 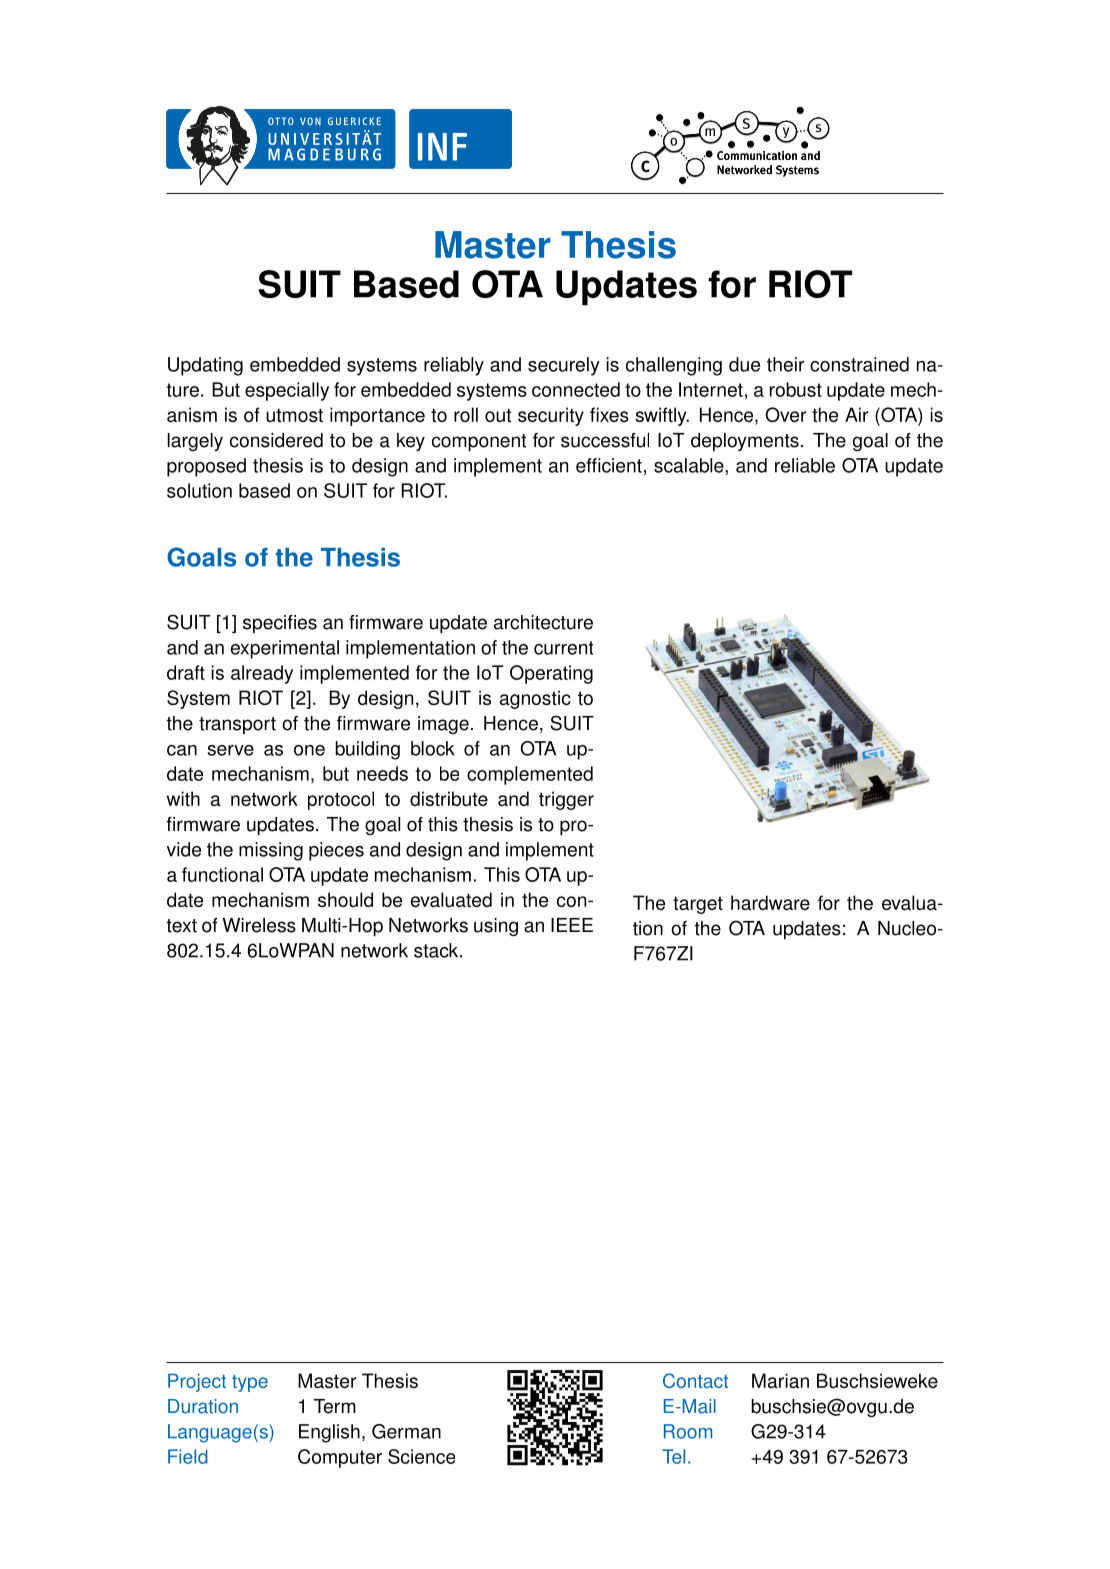 What do you see at coordinates (287, 391) in the screenshot?
I see `especially` at bounding box center [287, 391].
